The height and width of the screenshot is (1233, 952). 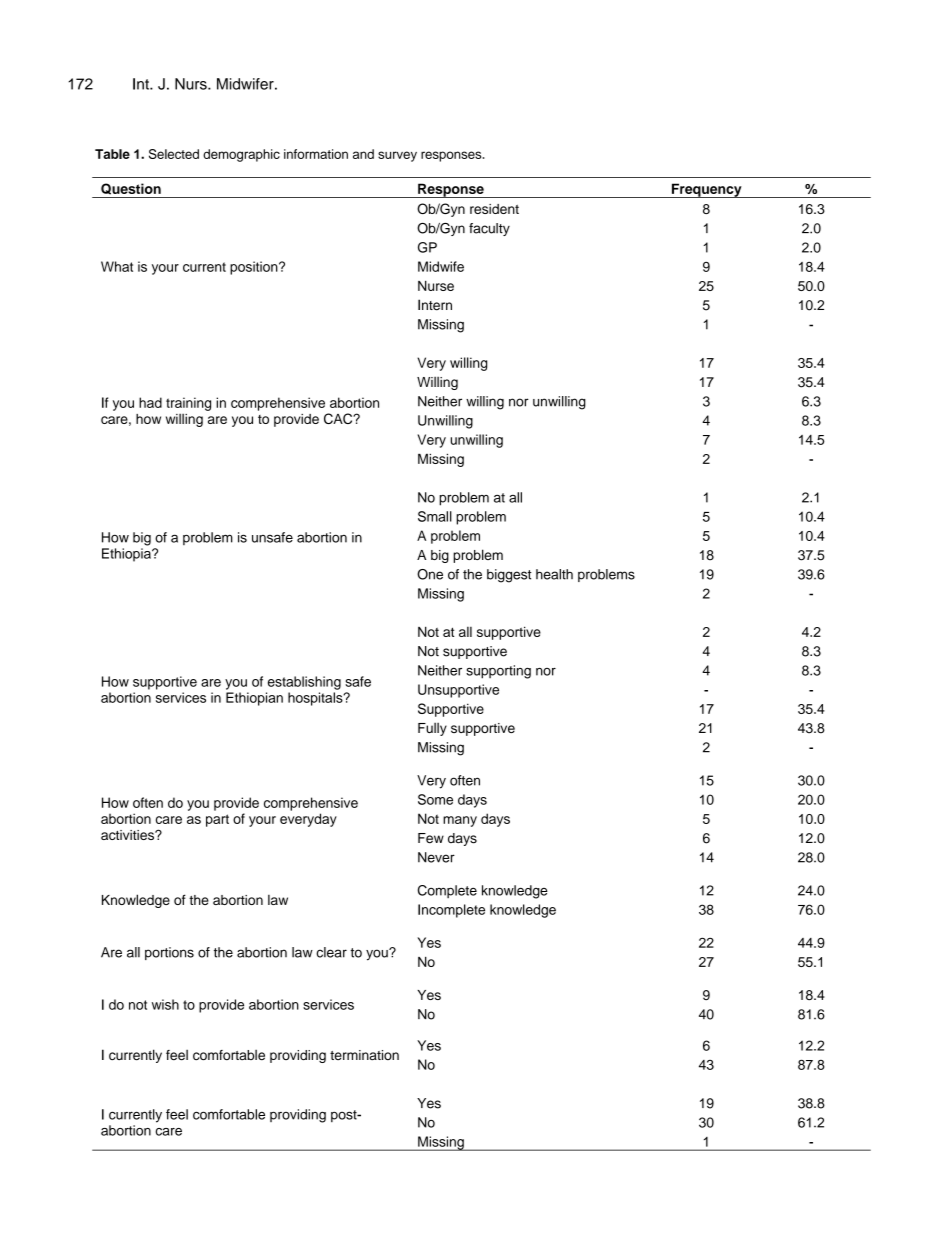 I want to click on survey, so click(x=397, y=156).
